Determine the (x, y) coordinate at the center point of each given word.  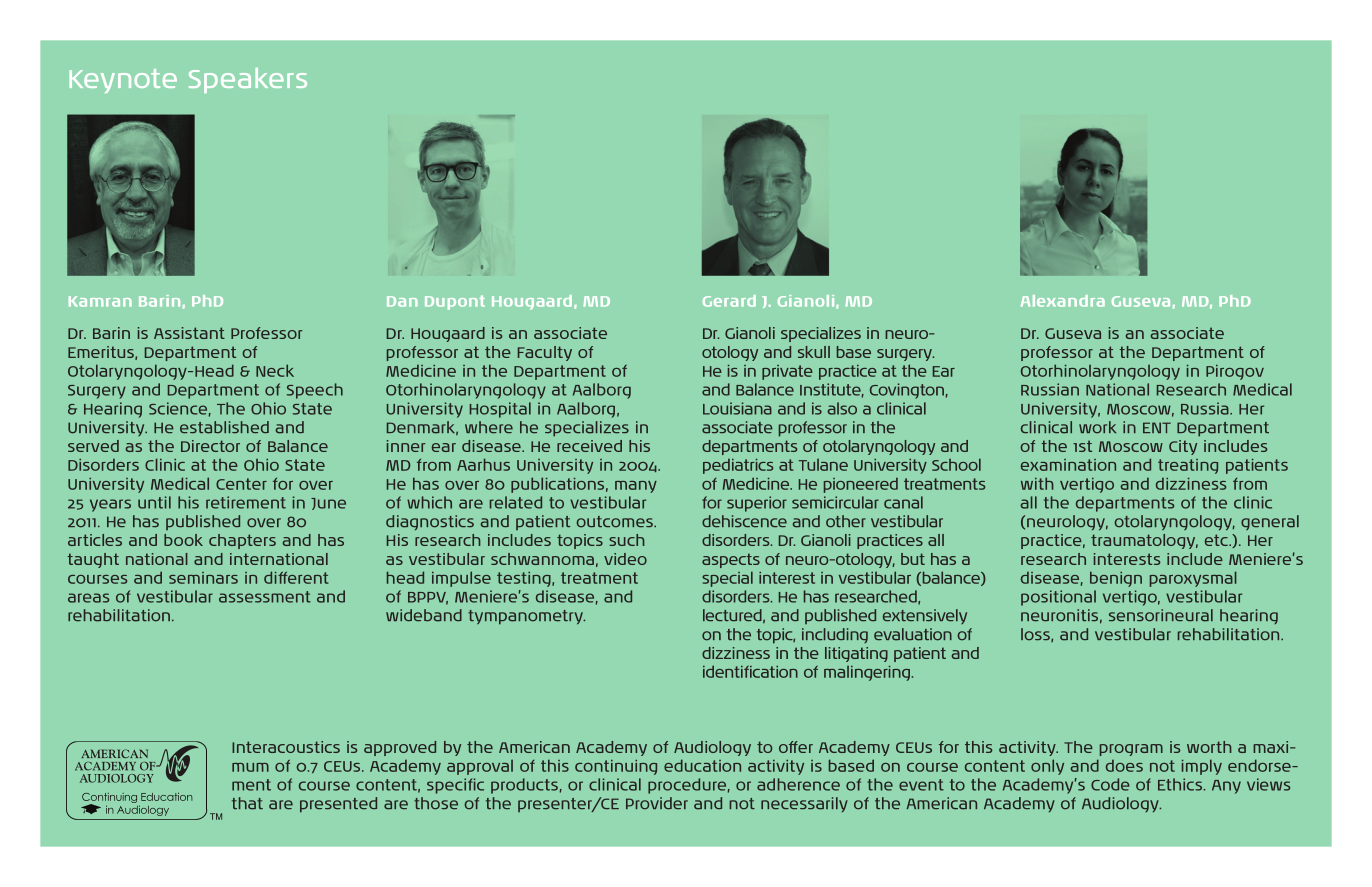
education (702, 765)
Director (210, 446)
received (589, 446)
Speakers (248, 80)
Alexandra (1063, 301)
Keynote (123, 81)
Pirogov (1235, 372)
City (1183, 447)
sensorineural (1161, 615)
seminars (203, 578)
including (835, 635)
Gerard (729, 301)
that (247, 803)
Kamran (100, 301)
